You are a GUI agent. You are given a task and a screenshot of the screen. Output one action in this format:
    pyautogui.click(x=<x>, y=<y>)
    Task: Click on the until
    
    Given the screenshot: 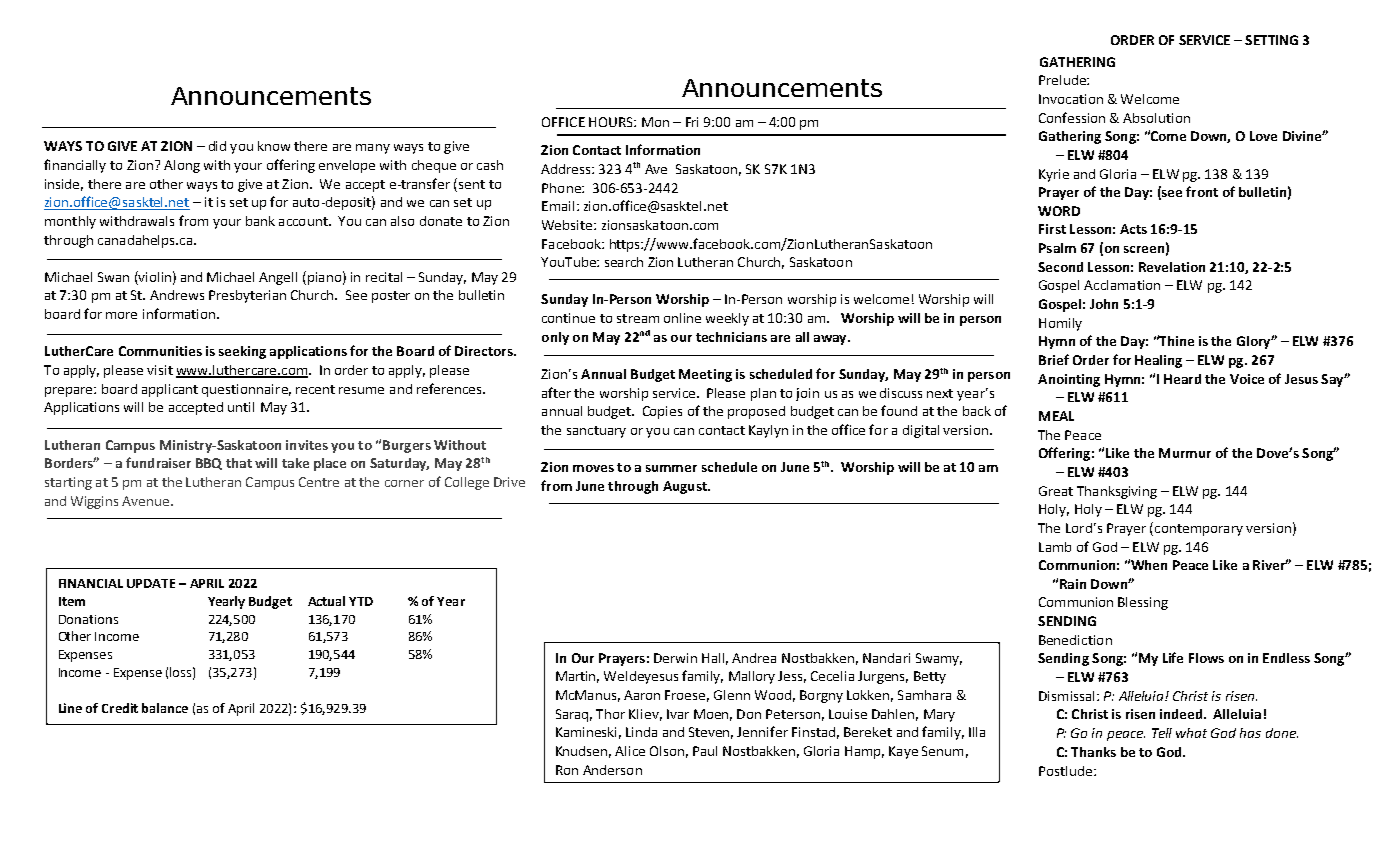 What is the action you would take?
    pyautogui.click(x=241, y=407)
